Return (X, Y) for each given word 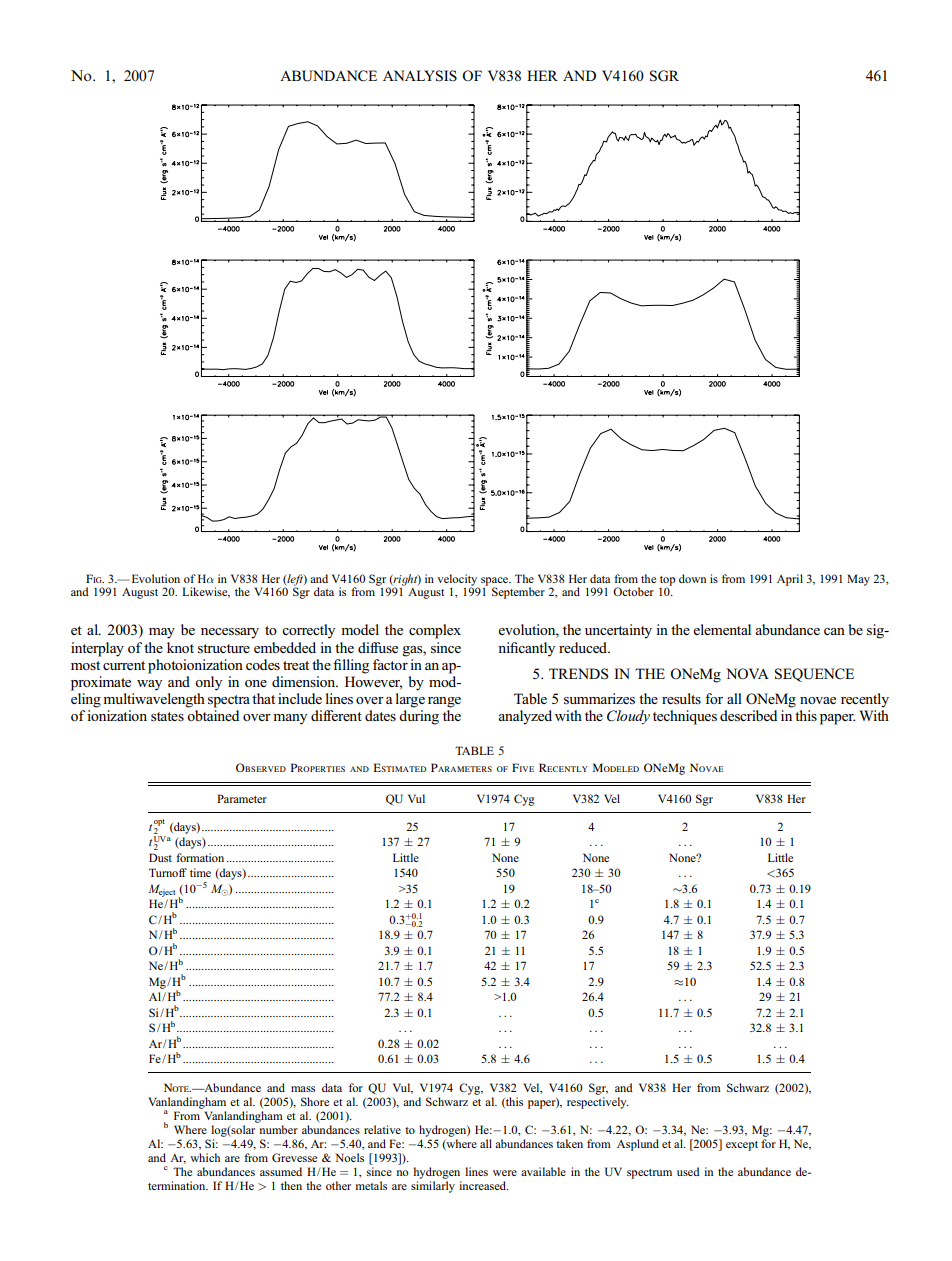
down (692, 578)
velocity (458, 581)
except (742, 1146)
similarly (433, 1187)
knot (180, 647)
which (205, 1157)
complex (435, 631)
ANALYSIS (420, 76)
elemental (722, 629)
